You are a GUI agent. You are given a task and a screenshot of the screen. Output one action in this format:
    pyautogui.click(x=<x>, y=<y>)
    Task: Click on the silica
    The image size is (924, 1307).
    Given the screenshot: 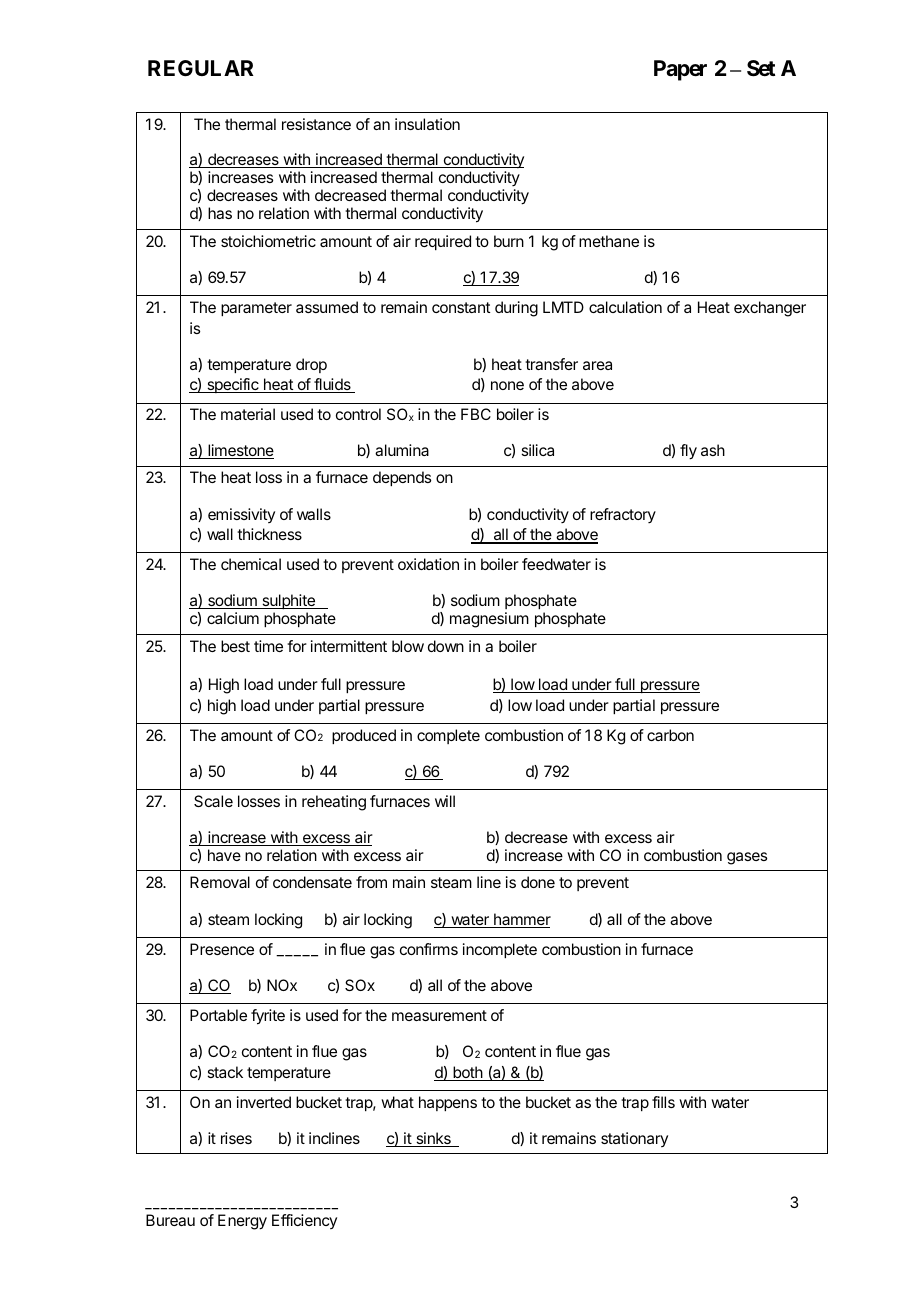 What is the action you would take?
    pyautogui.click(x=537, y=450)
